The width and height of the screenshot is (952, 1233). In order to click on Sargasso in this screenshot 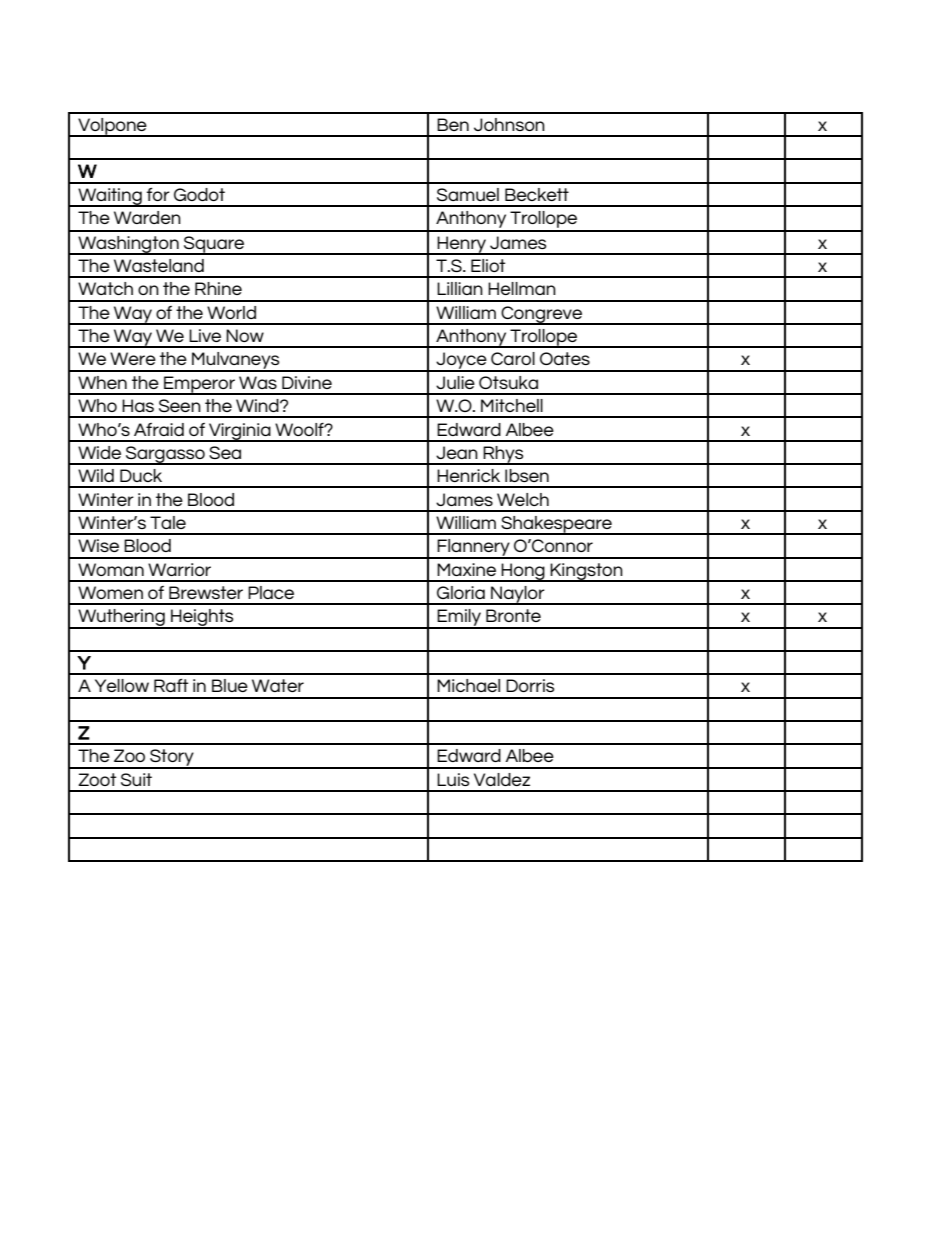, I will do `click(165, 455)`.
